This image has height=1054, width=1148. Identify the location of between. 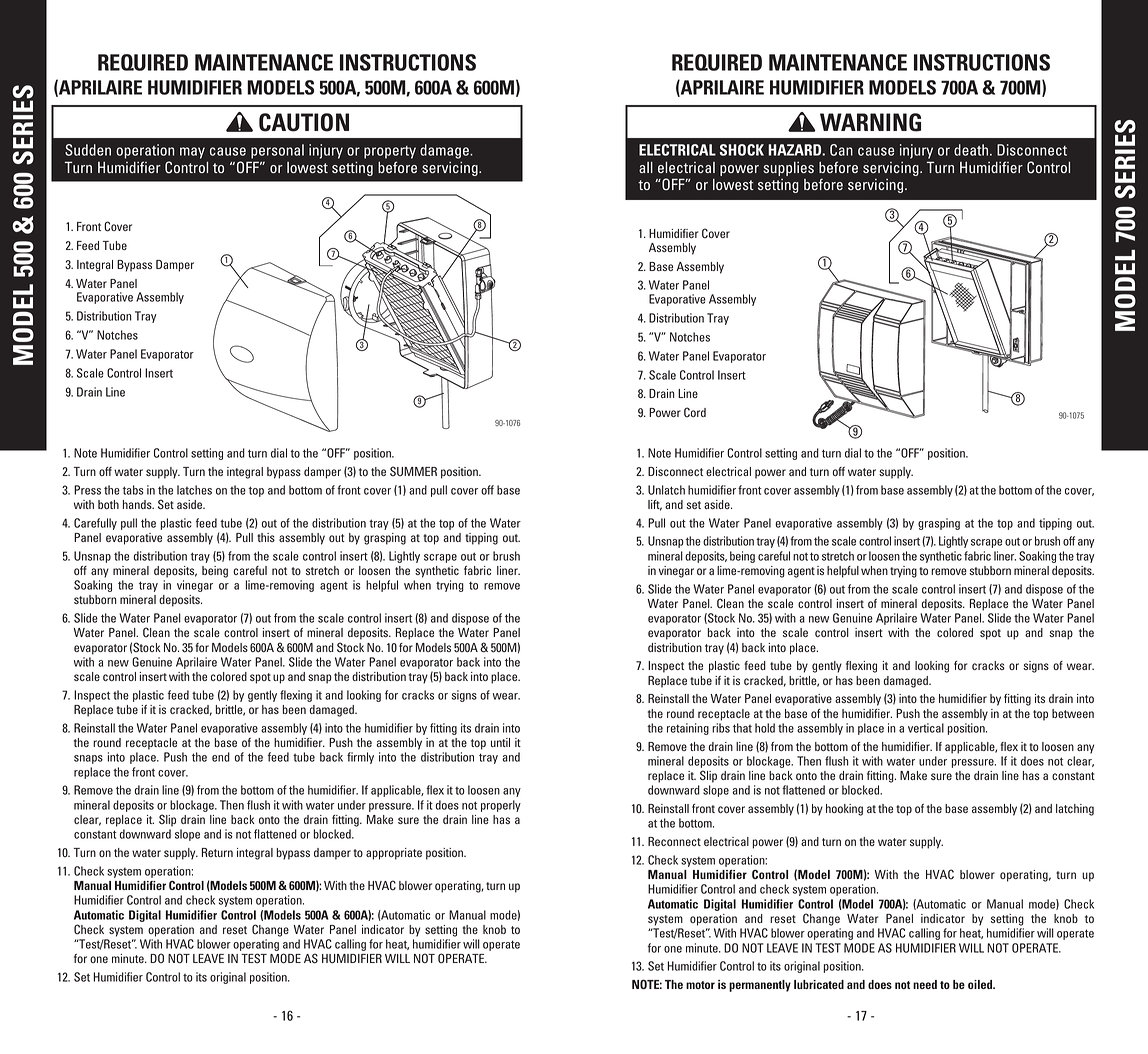
(1073, 713).
